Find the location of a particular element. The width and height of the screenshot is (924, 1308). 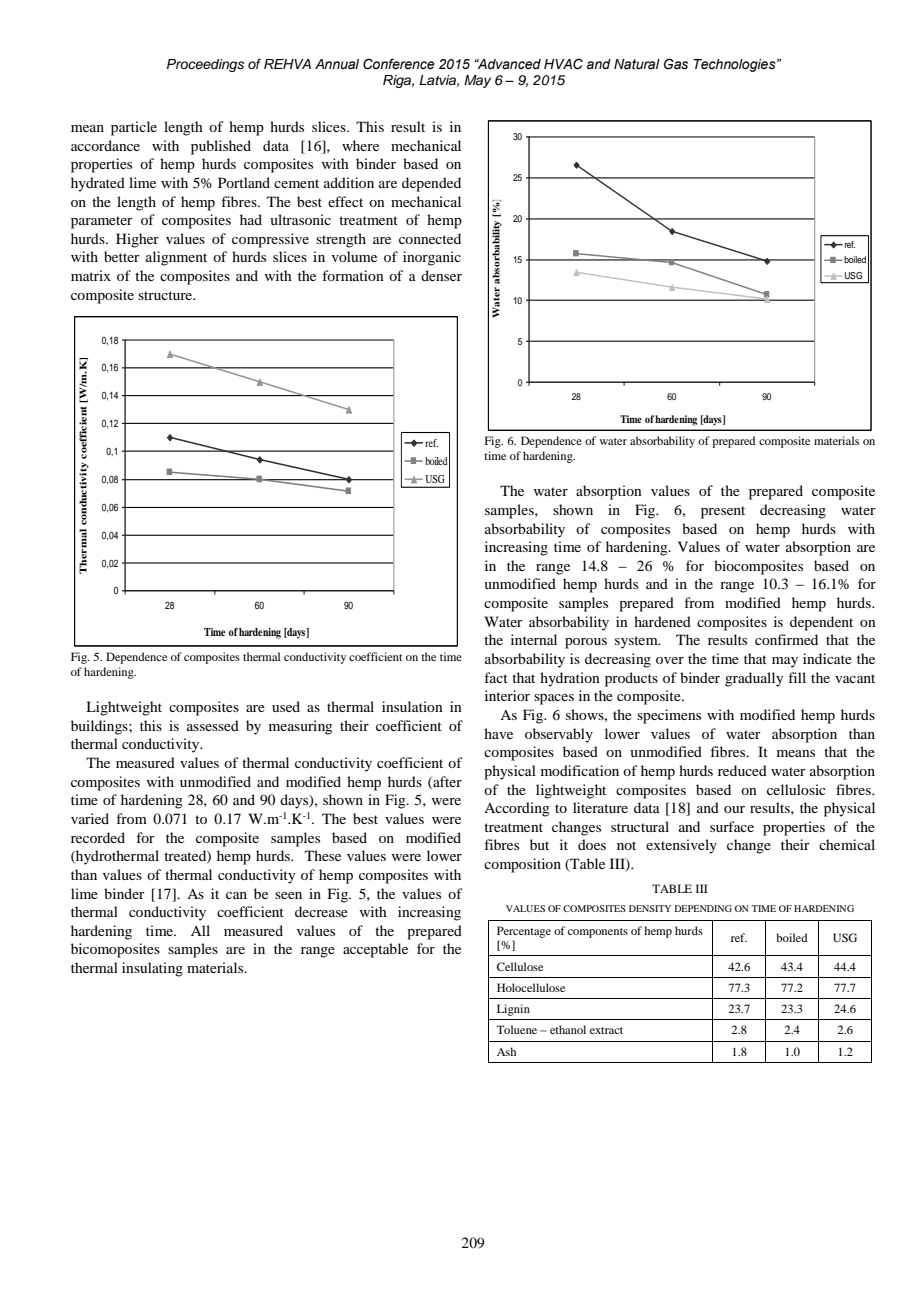

Proceedings is located at coordinates (205, 65).
